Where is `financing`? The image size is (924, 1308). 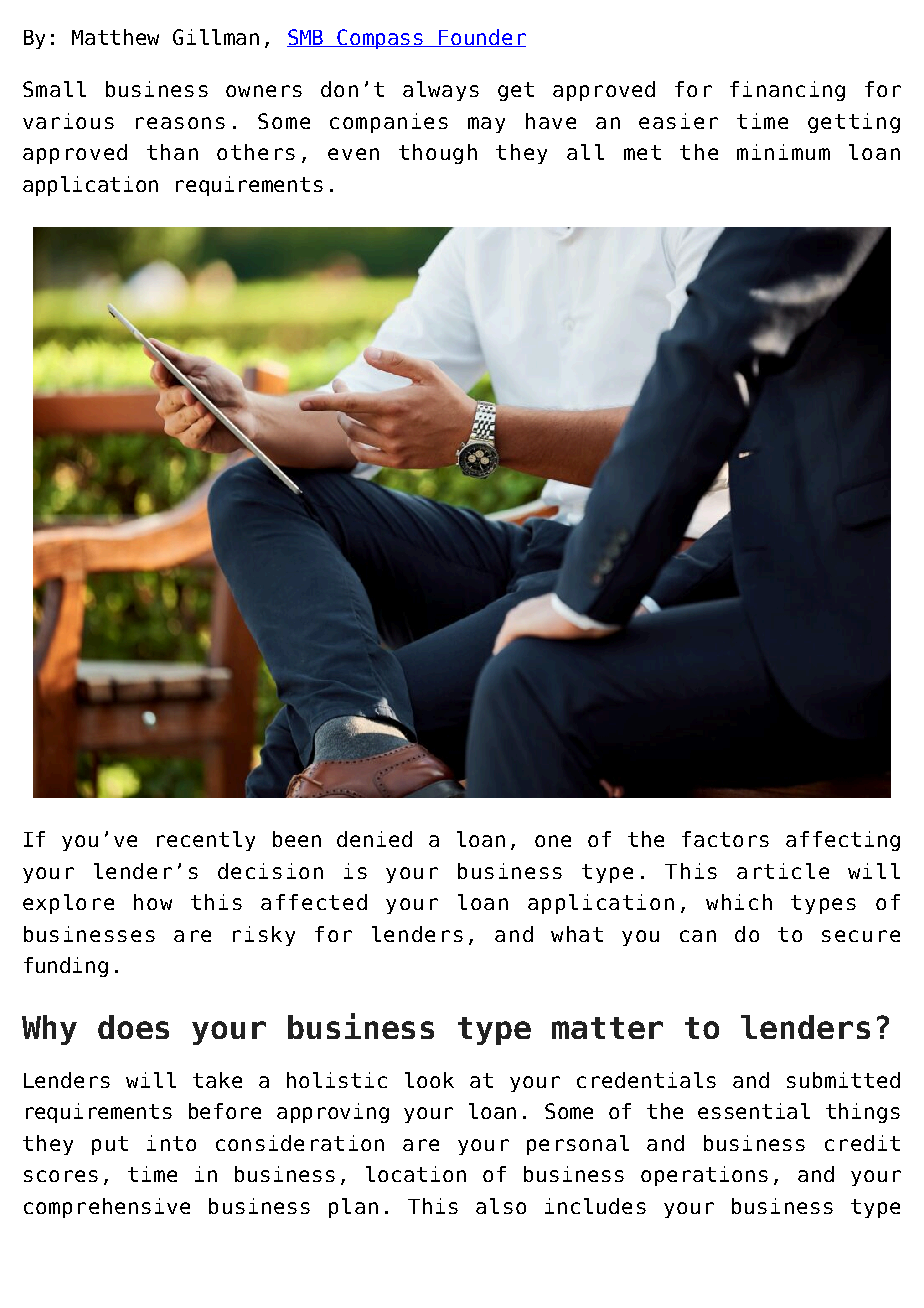 financing is located at coordinates (787, 91).
